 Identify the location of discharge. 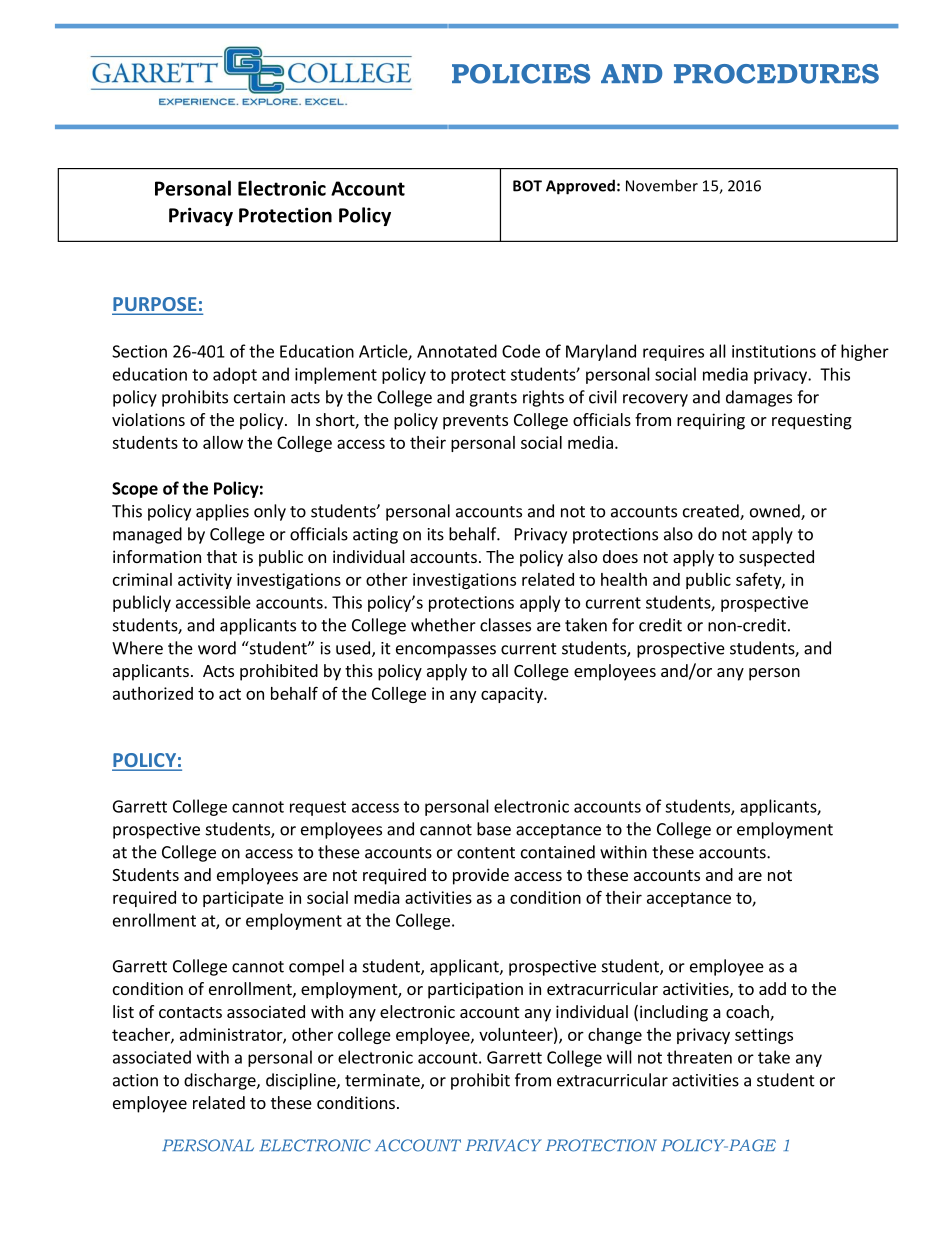
(221, 1081).
